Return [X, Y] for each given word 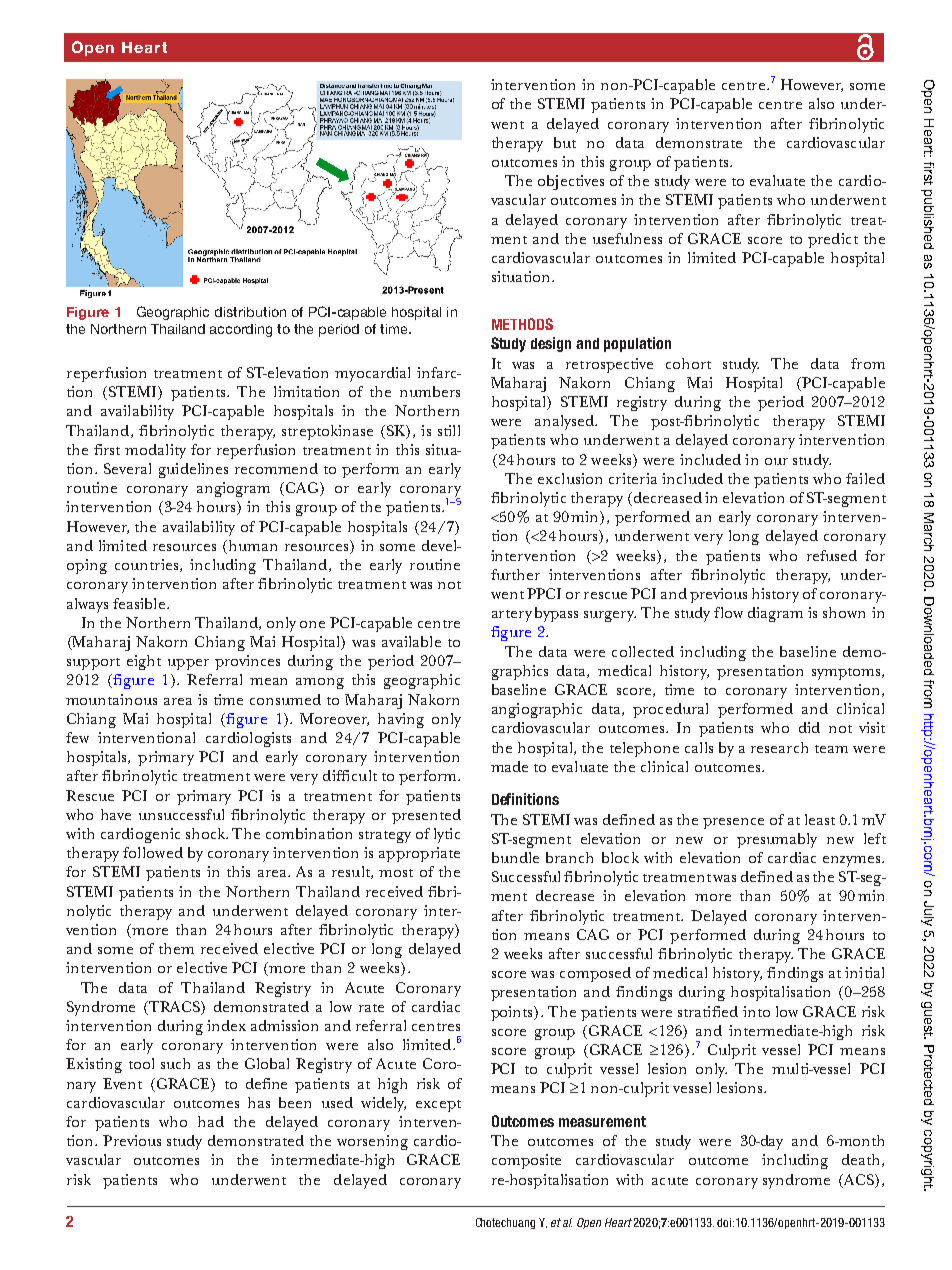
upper [188, 664]
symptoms [847, 674]
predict [833, 240]
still [449, 430]
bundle [515, 857]
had [211, 1121]
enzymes [853, 861]
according [241, 330]
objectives [571, 182]
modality [155, 451]
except [438, 1106]
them [176, 948]
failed [865, 478]
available [411, 641]
